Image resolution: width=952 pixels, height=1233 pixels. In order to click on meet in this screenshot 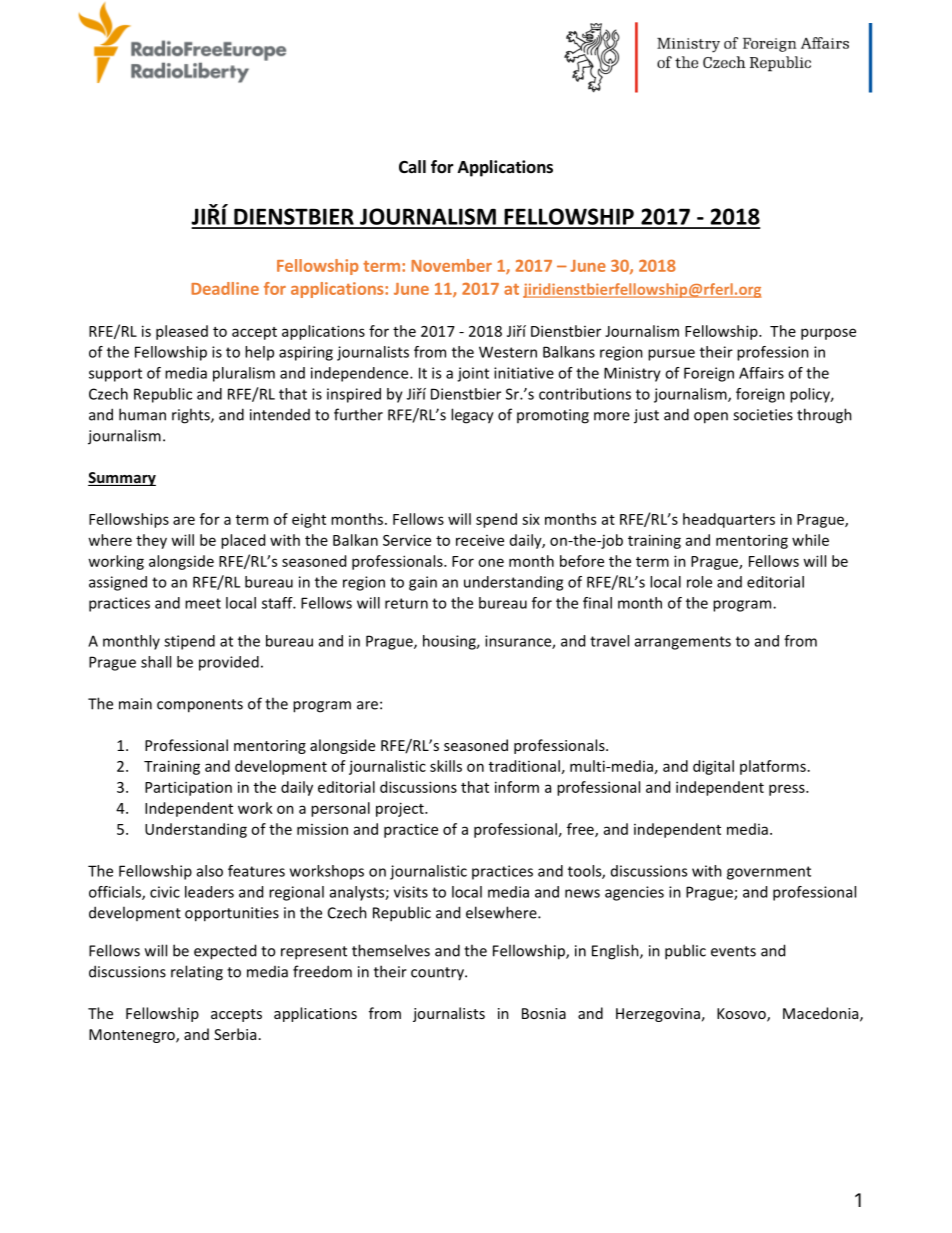, I will do `click(203, 603)`.
